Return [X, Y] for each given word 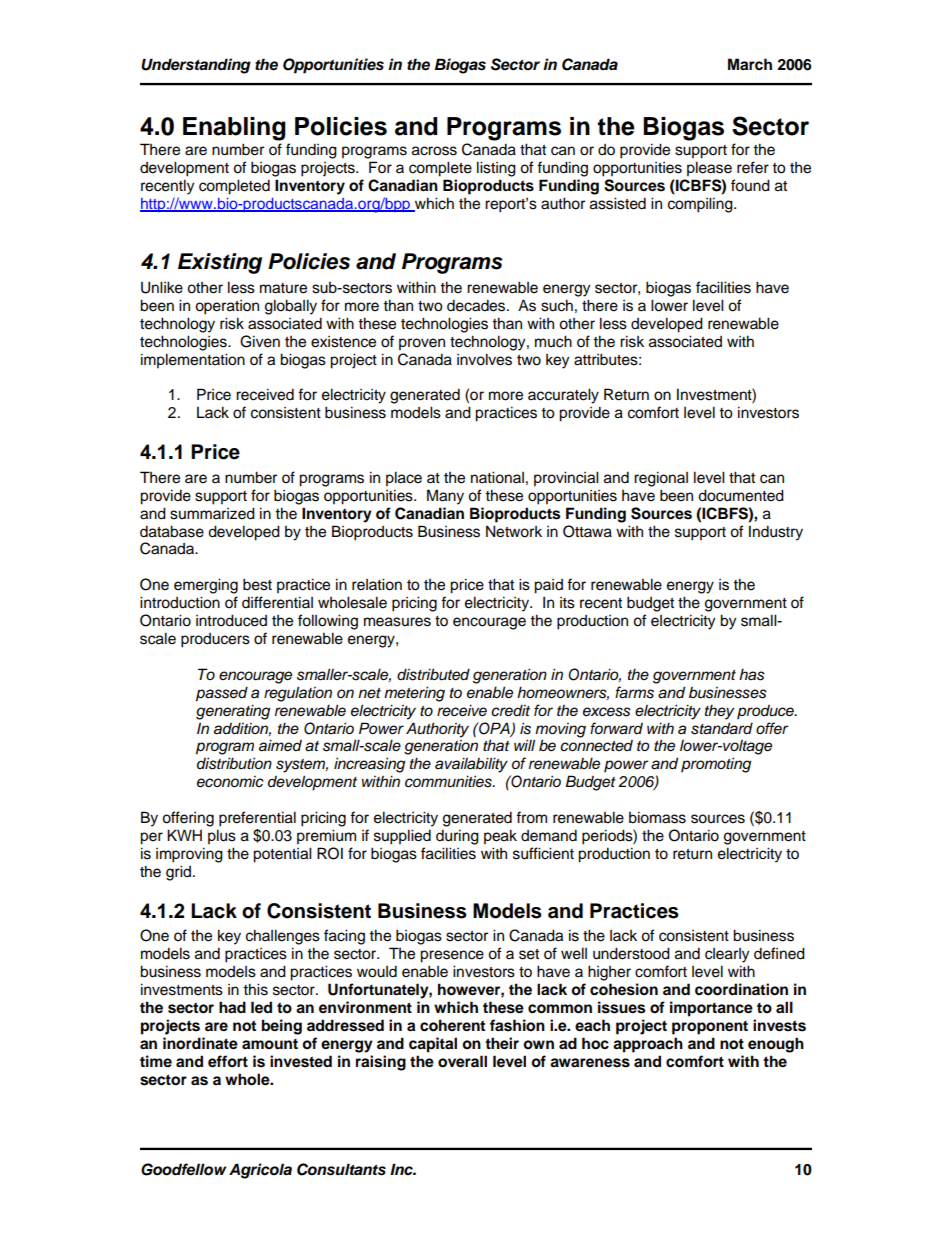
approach [648, 1045]
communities [449, 781]
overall [462, 1061]
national [497, 477]
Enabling [234, 129]
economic [230, 782]
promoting [716, 765]
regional [661, 479]
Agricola [260, 1171]
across [434, 151]
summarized [212, 513]
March [750, 64]
